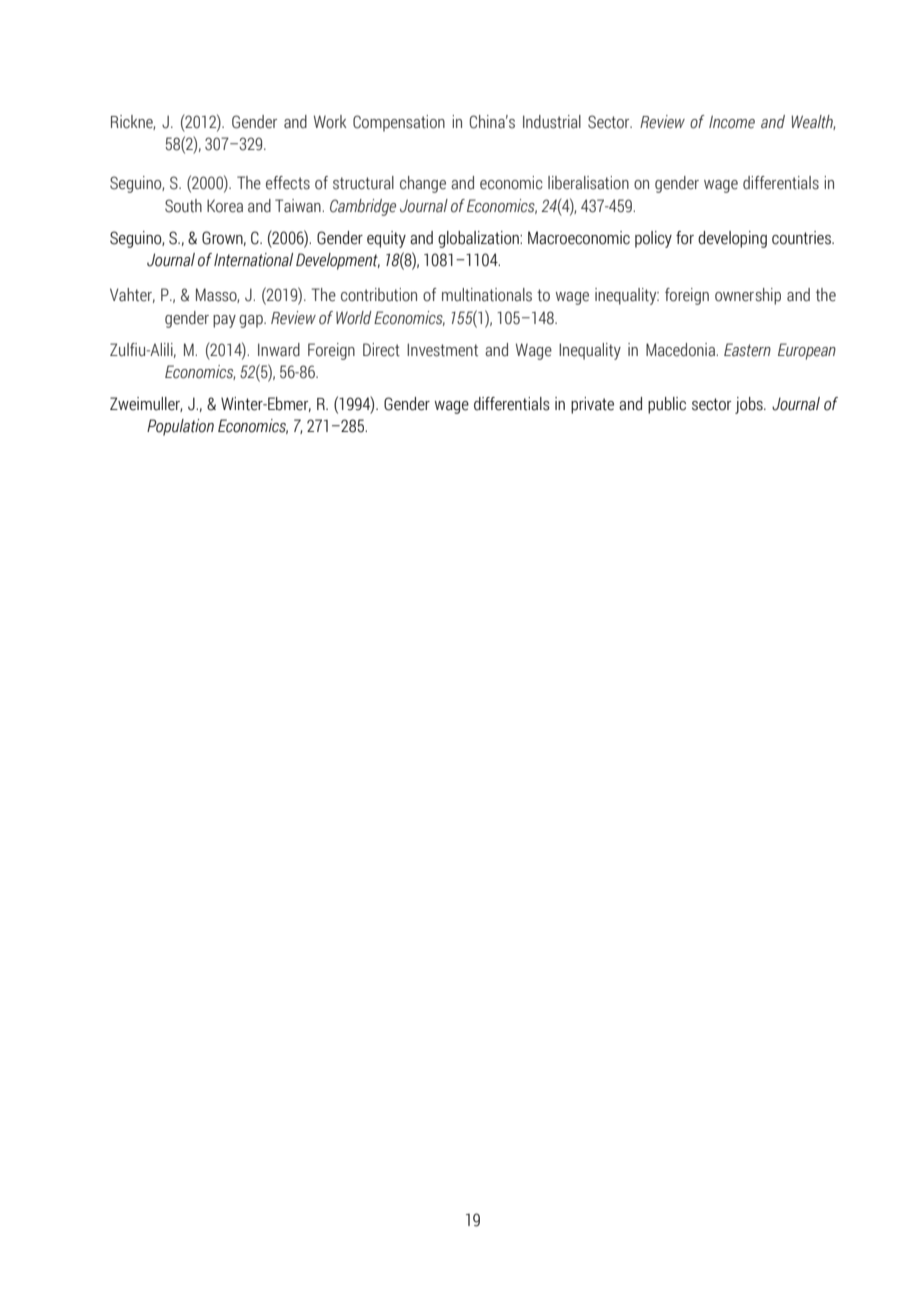  What do you see at coordinates (748, 296) in the screenshot?
I see `ownership` at bounding box center [748, 296].
